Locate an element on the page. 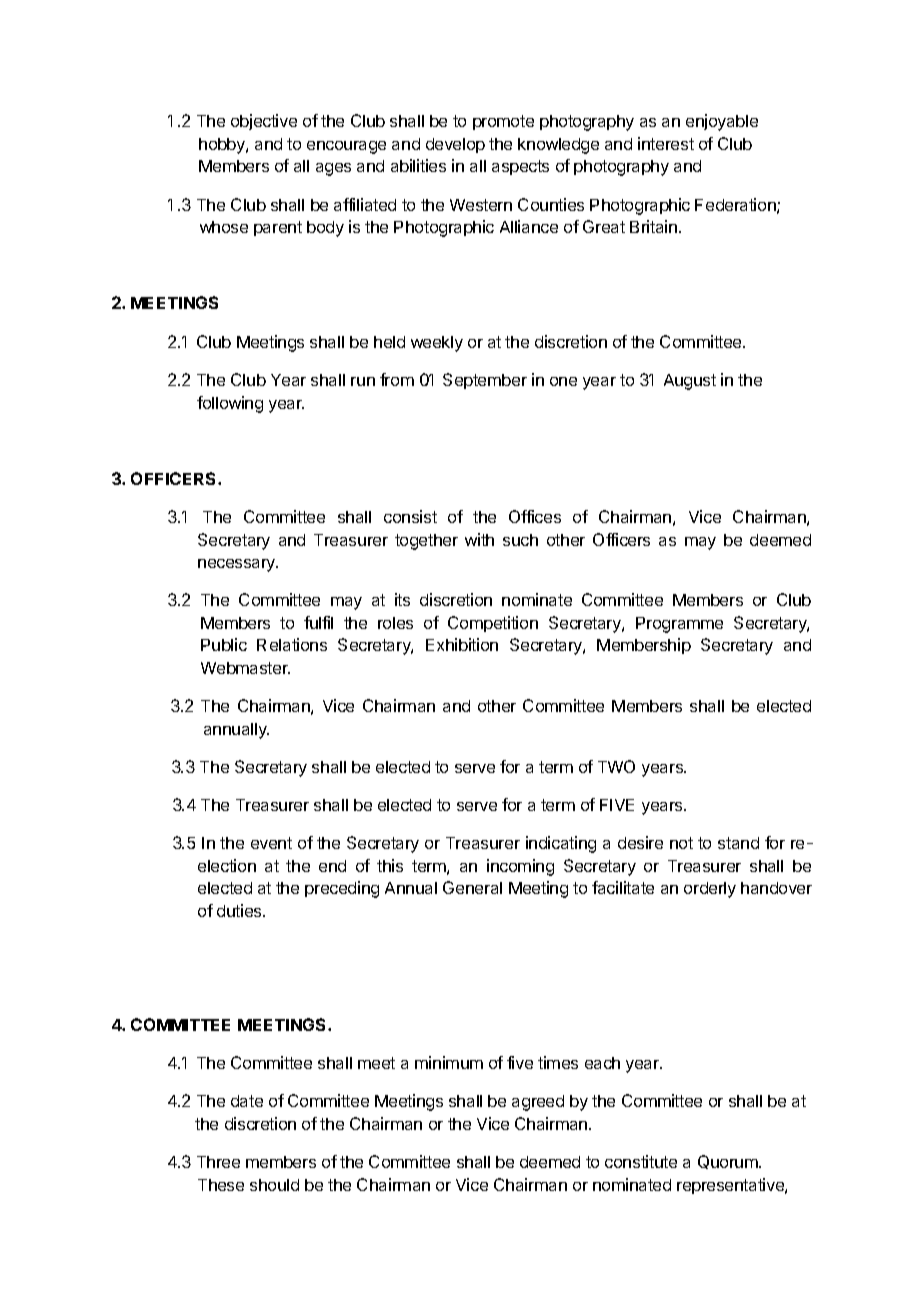 The image size is (924, 1307). agreed is located at coordinates (538, 1103).
